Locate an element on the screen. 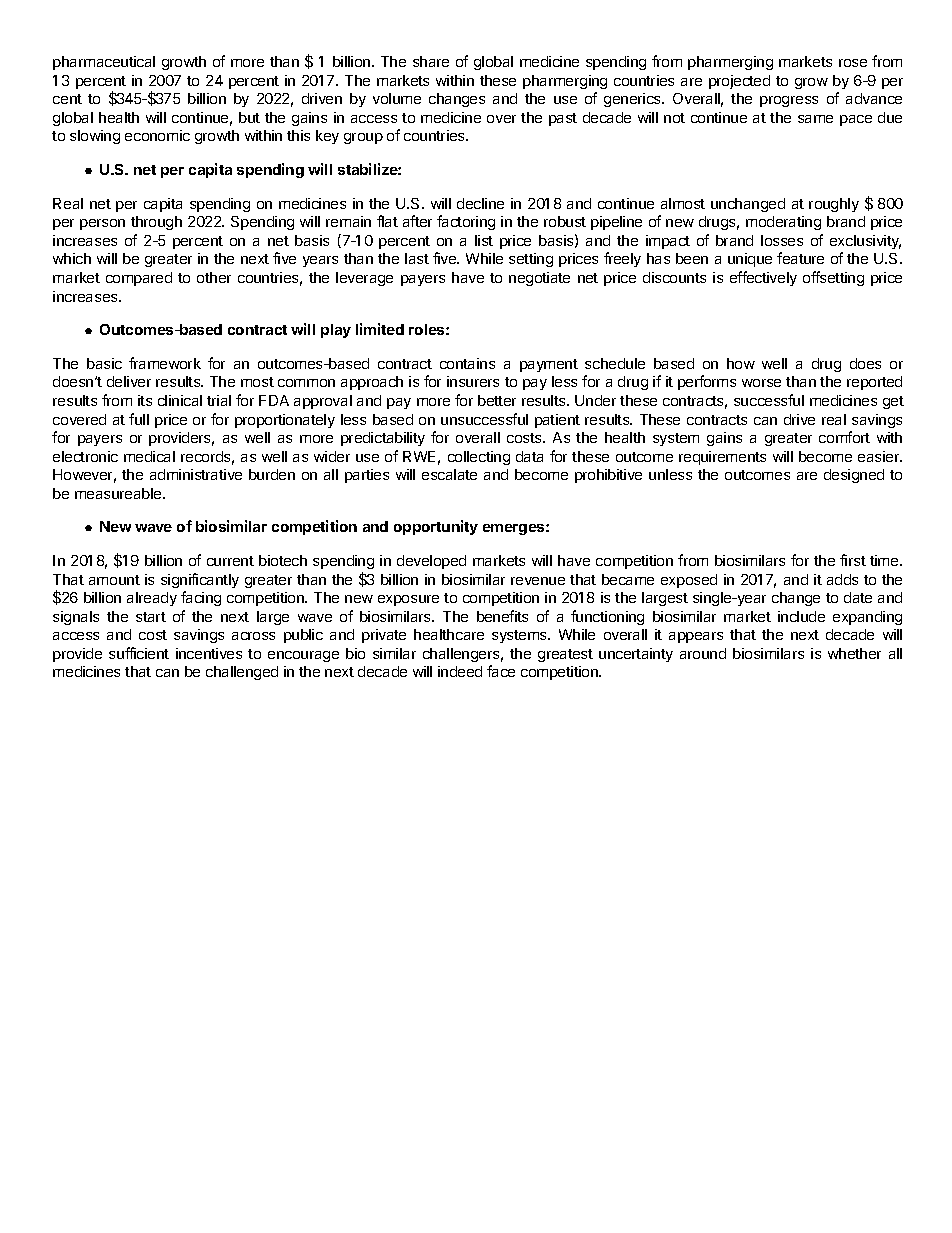 The width and height of the screenshot is (952, 1233). projected is located at coordinates (739, 82).
